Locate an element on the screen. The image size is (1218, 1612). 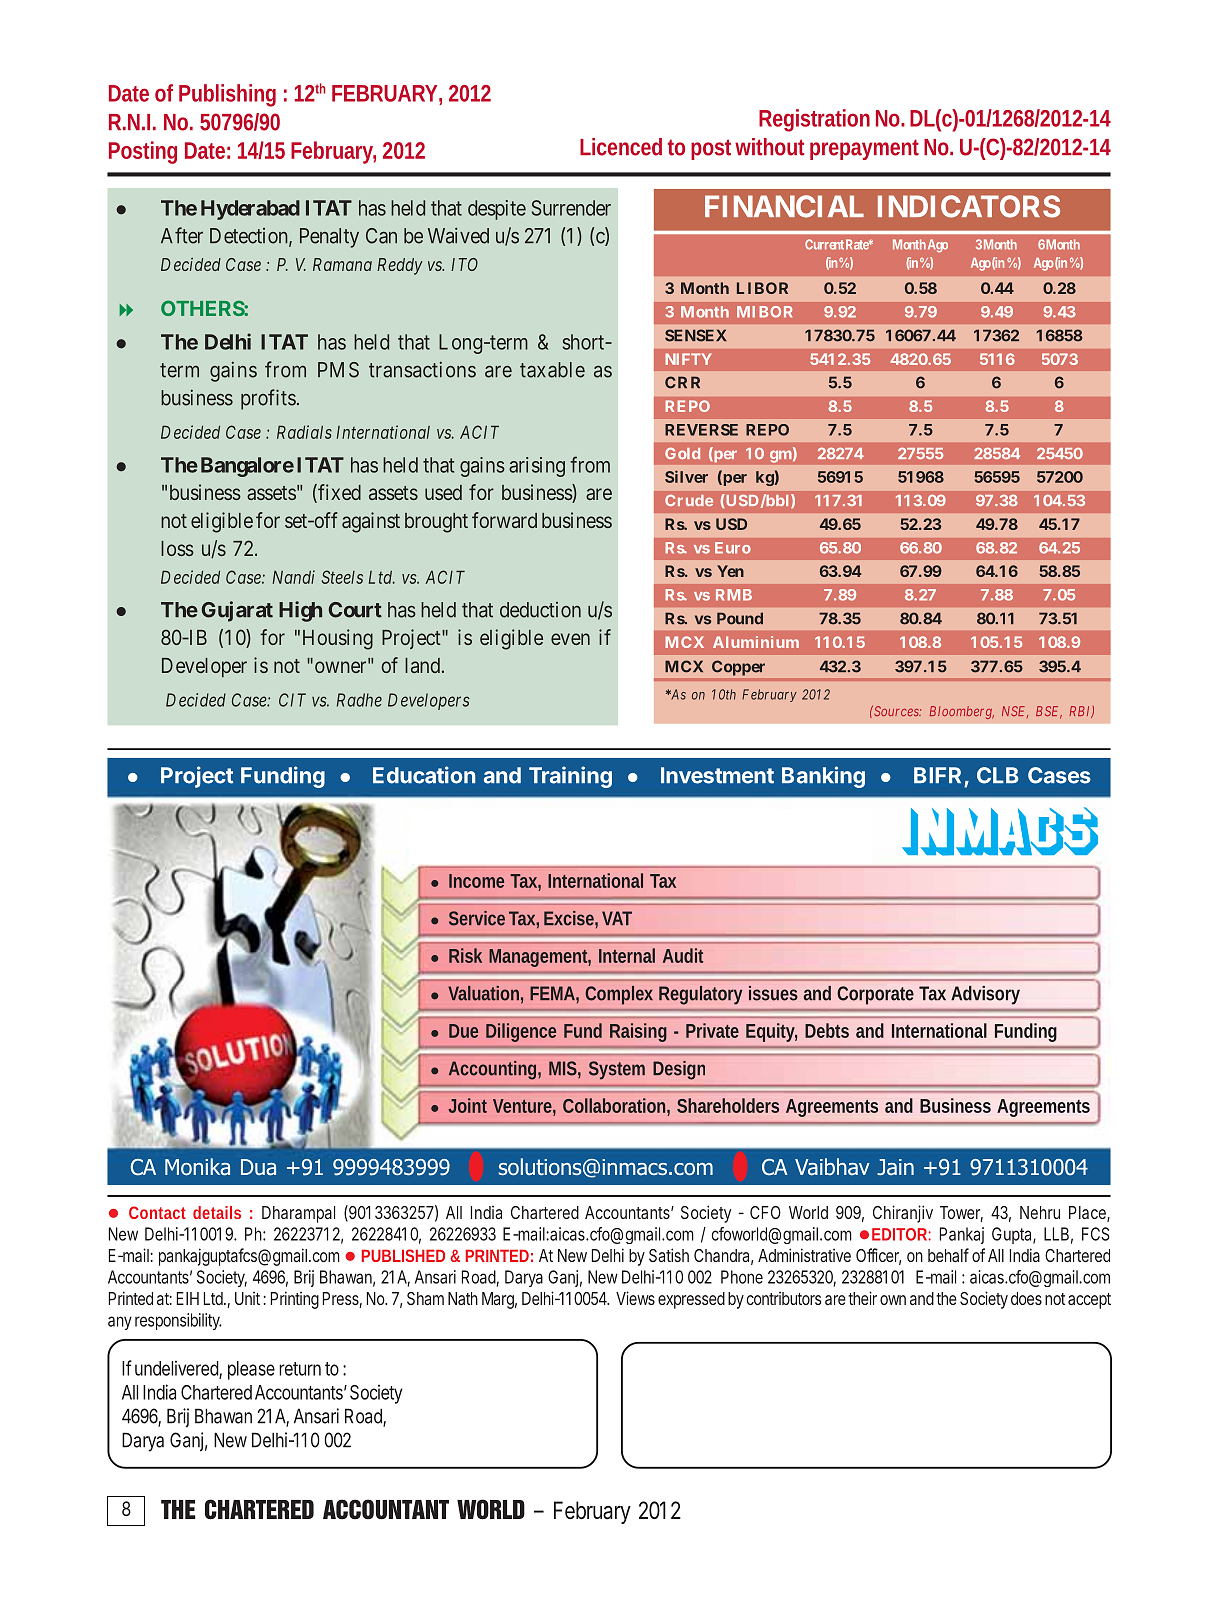
Licenced is located at coordinates (621, 147).
